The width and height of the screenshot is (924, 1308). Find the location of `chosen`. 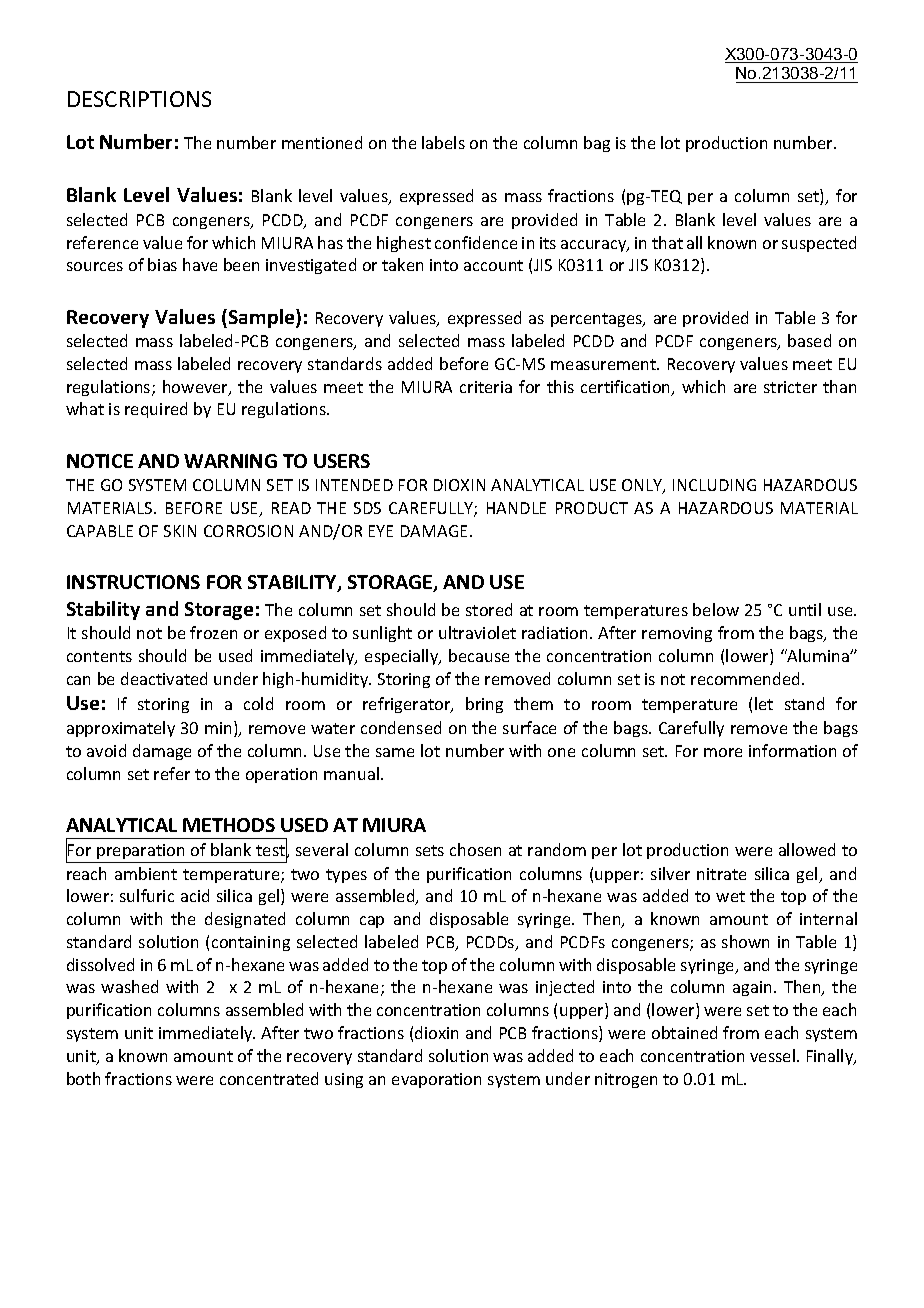

chosen is located at coordinates (475, 849).
